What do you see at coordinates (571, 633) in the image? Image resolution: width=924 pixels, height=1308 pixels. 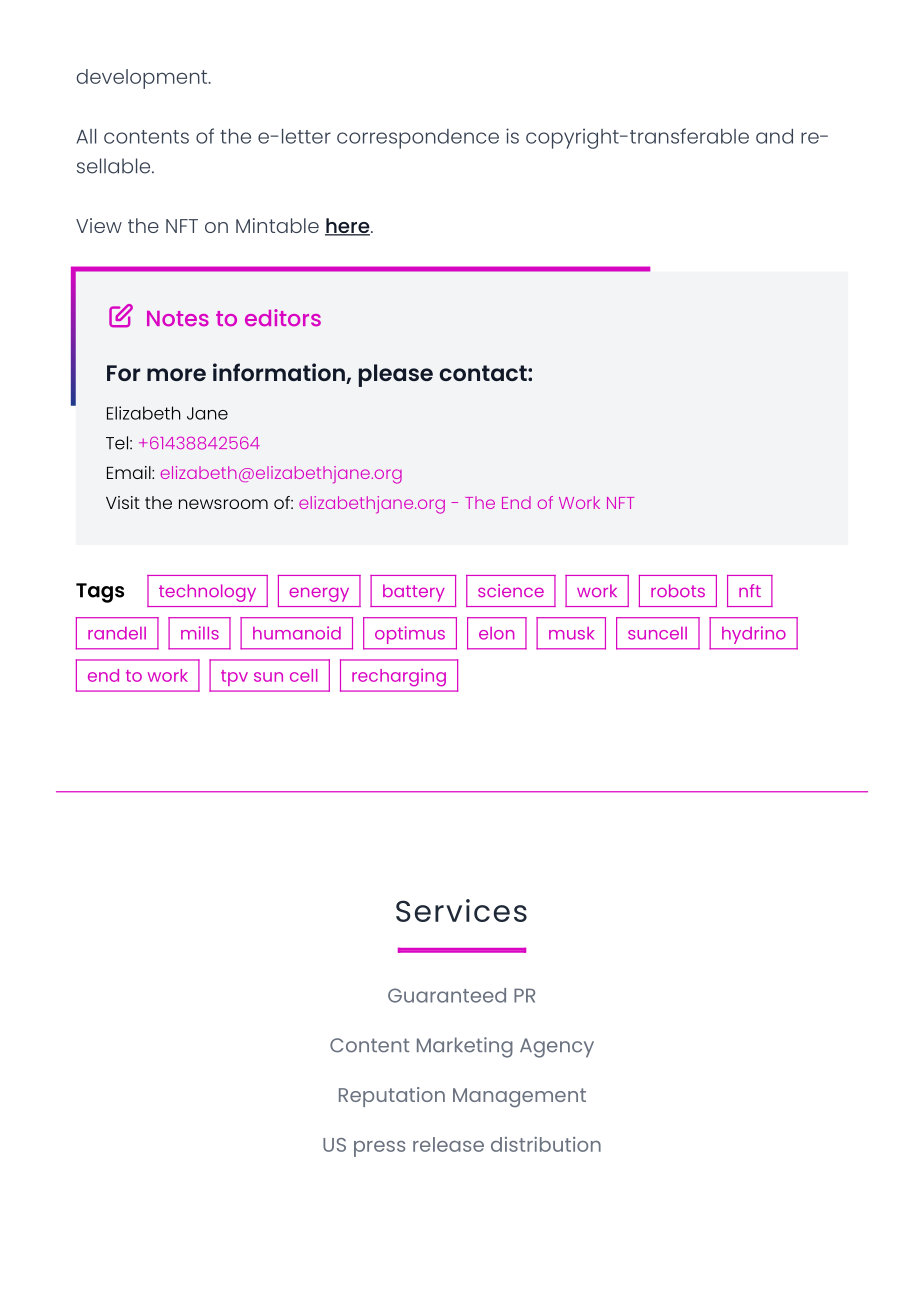 I see `musk` at bounding box center [571, 633].
